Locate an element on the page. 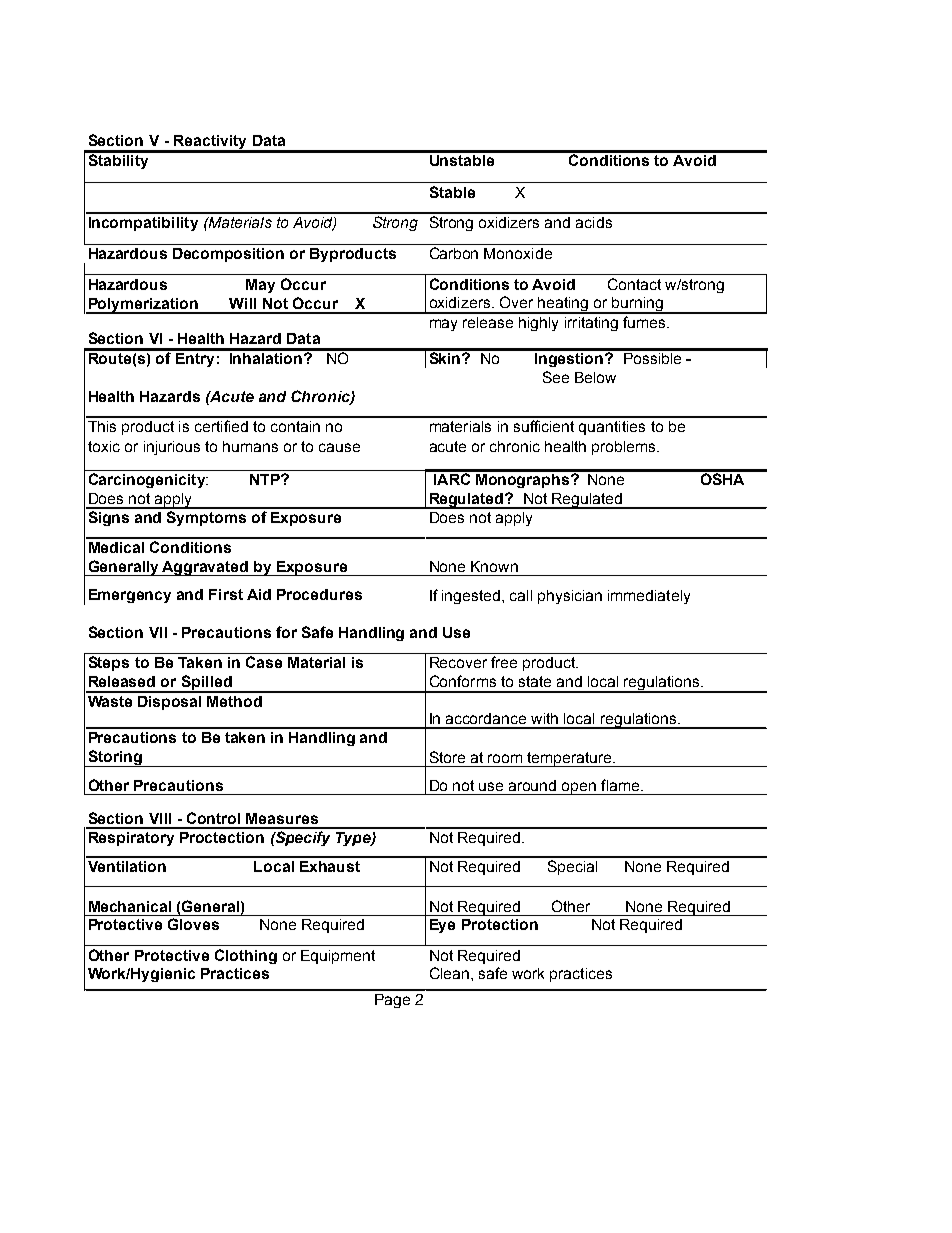  cause is located at coordinates (339, 447).
